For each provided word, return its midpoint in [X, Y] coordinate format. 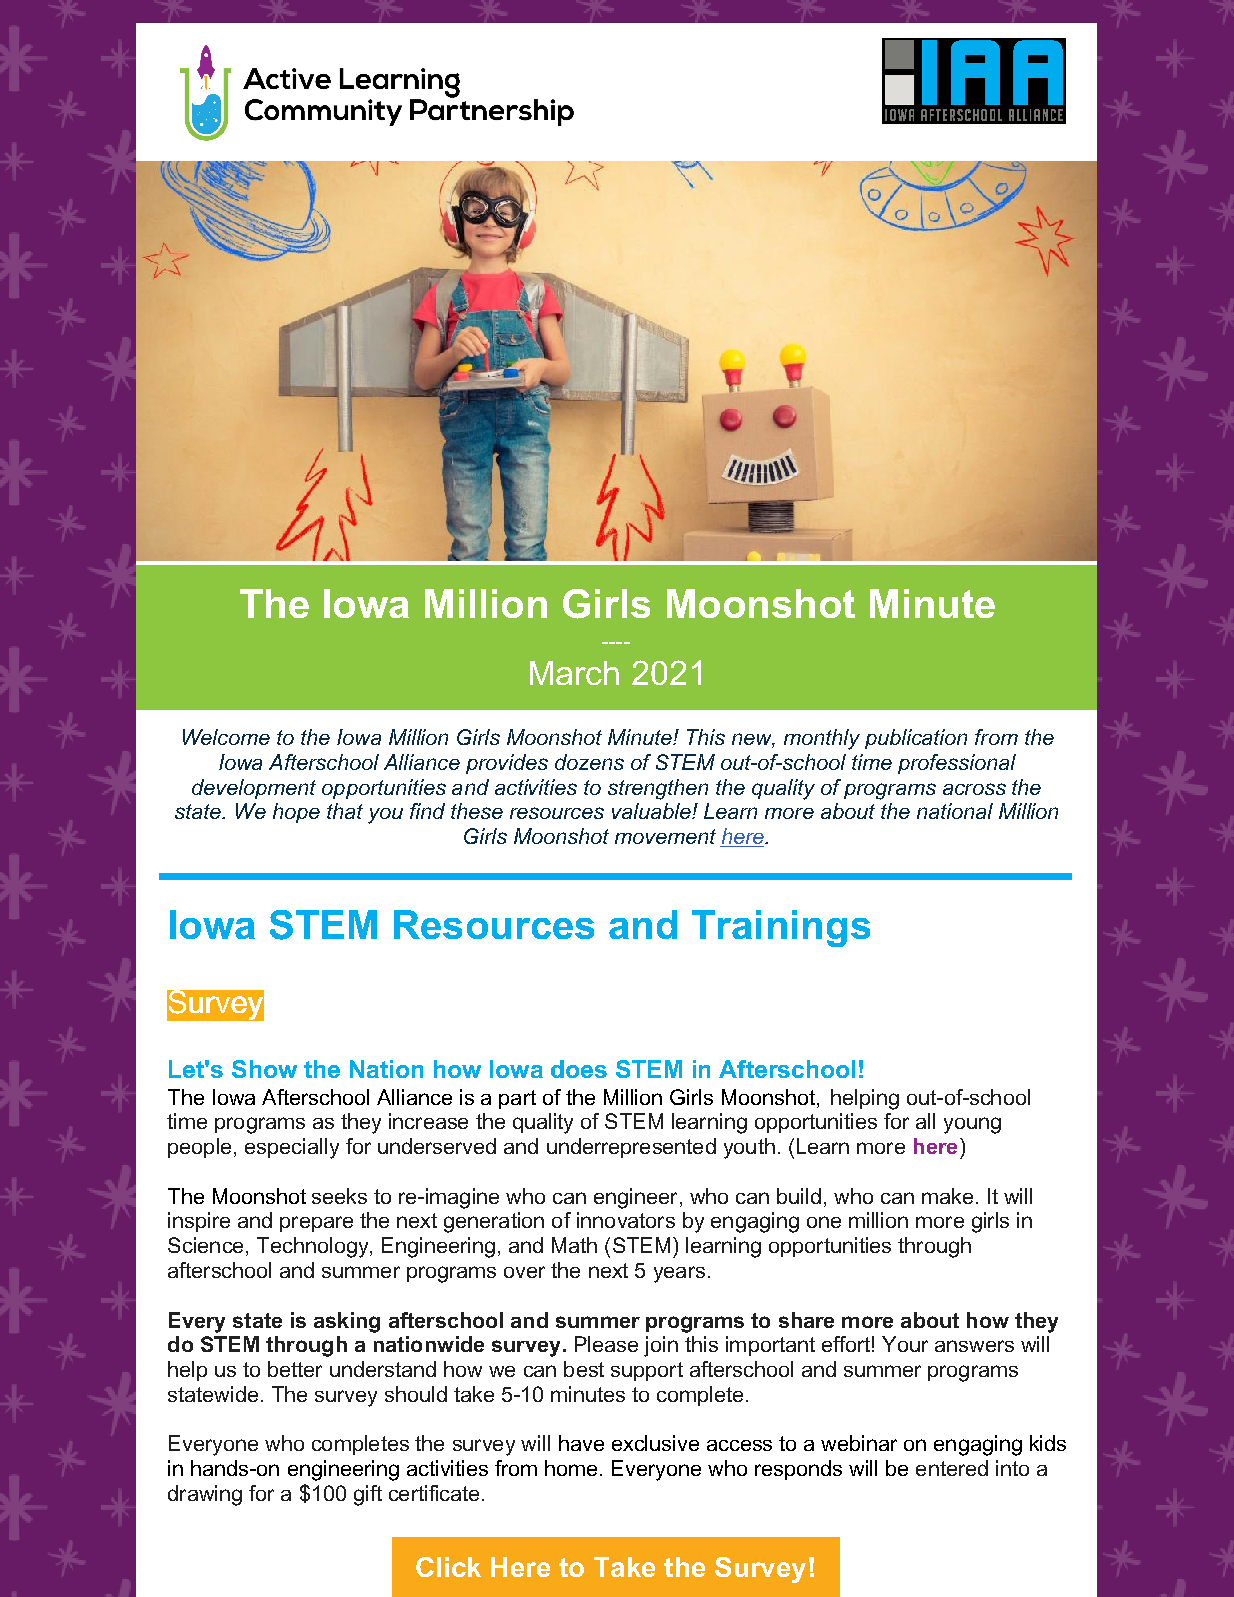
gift [368, 1495]
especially [292, 1148]
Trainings [781, 928]
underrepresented [631, 1148]
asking [347, 1322]
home [571, 1468]
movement [665, 836]
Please [606, 1344]
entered [952, 1468]
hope [296, 813]
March [574, 673]
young [972, 1125]
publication [916, 739]
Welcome [226, 737]
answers [974, 1346]
